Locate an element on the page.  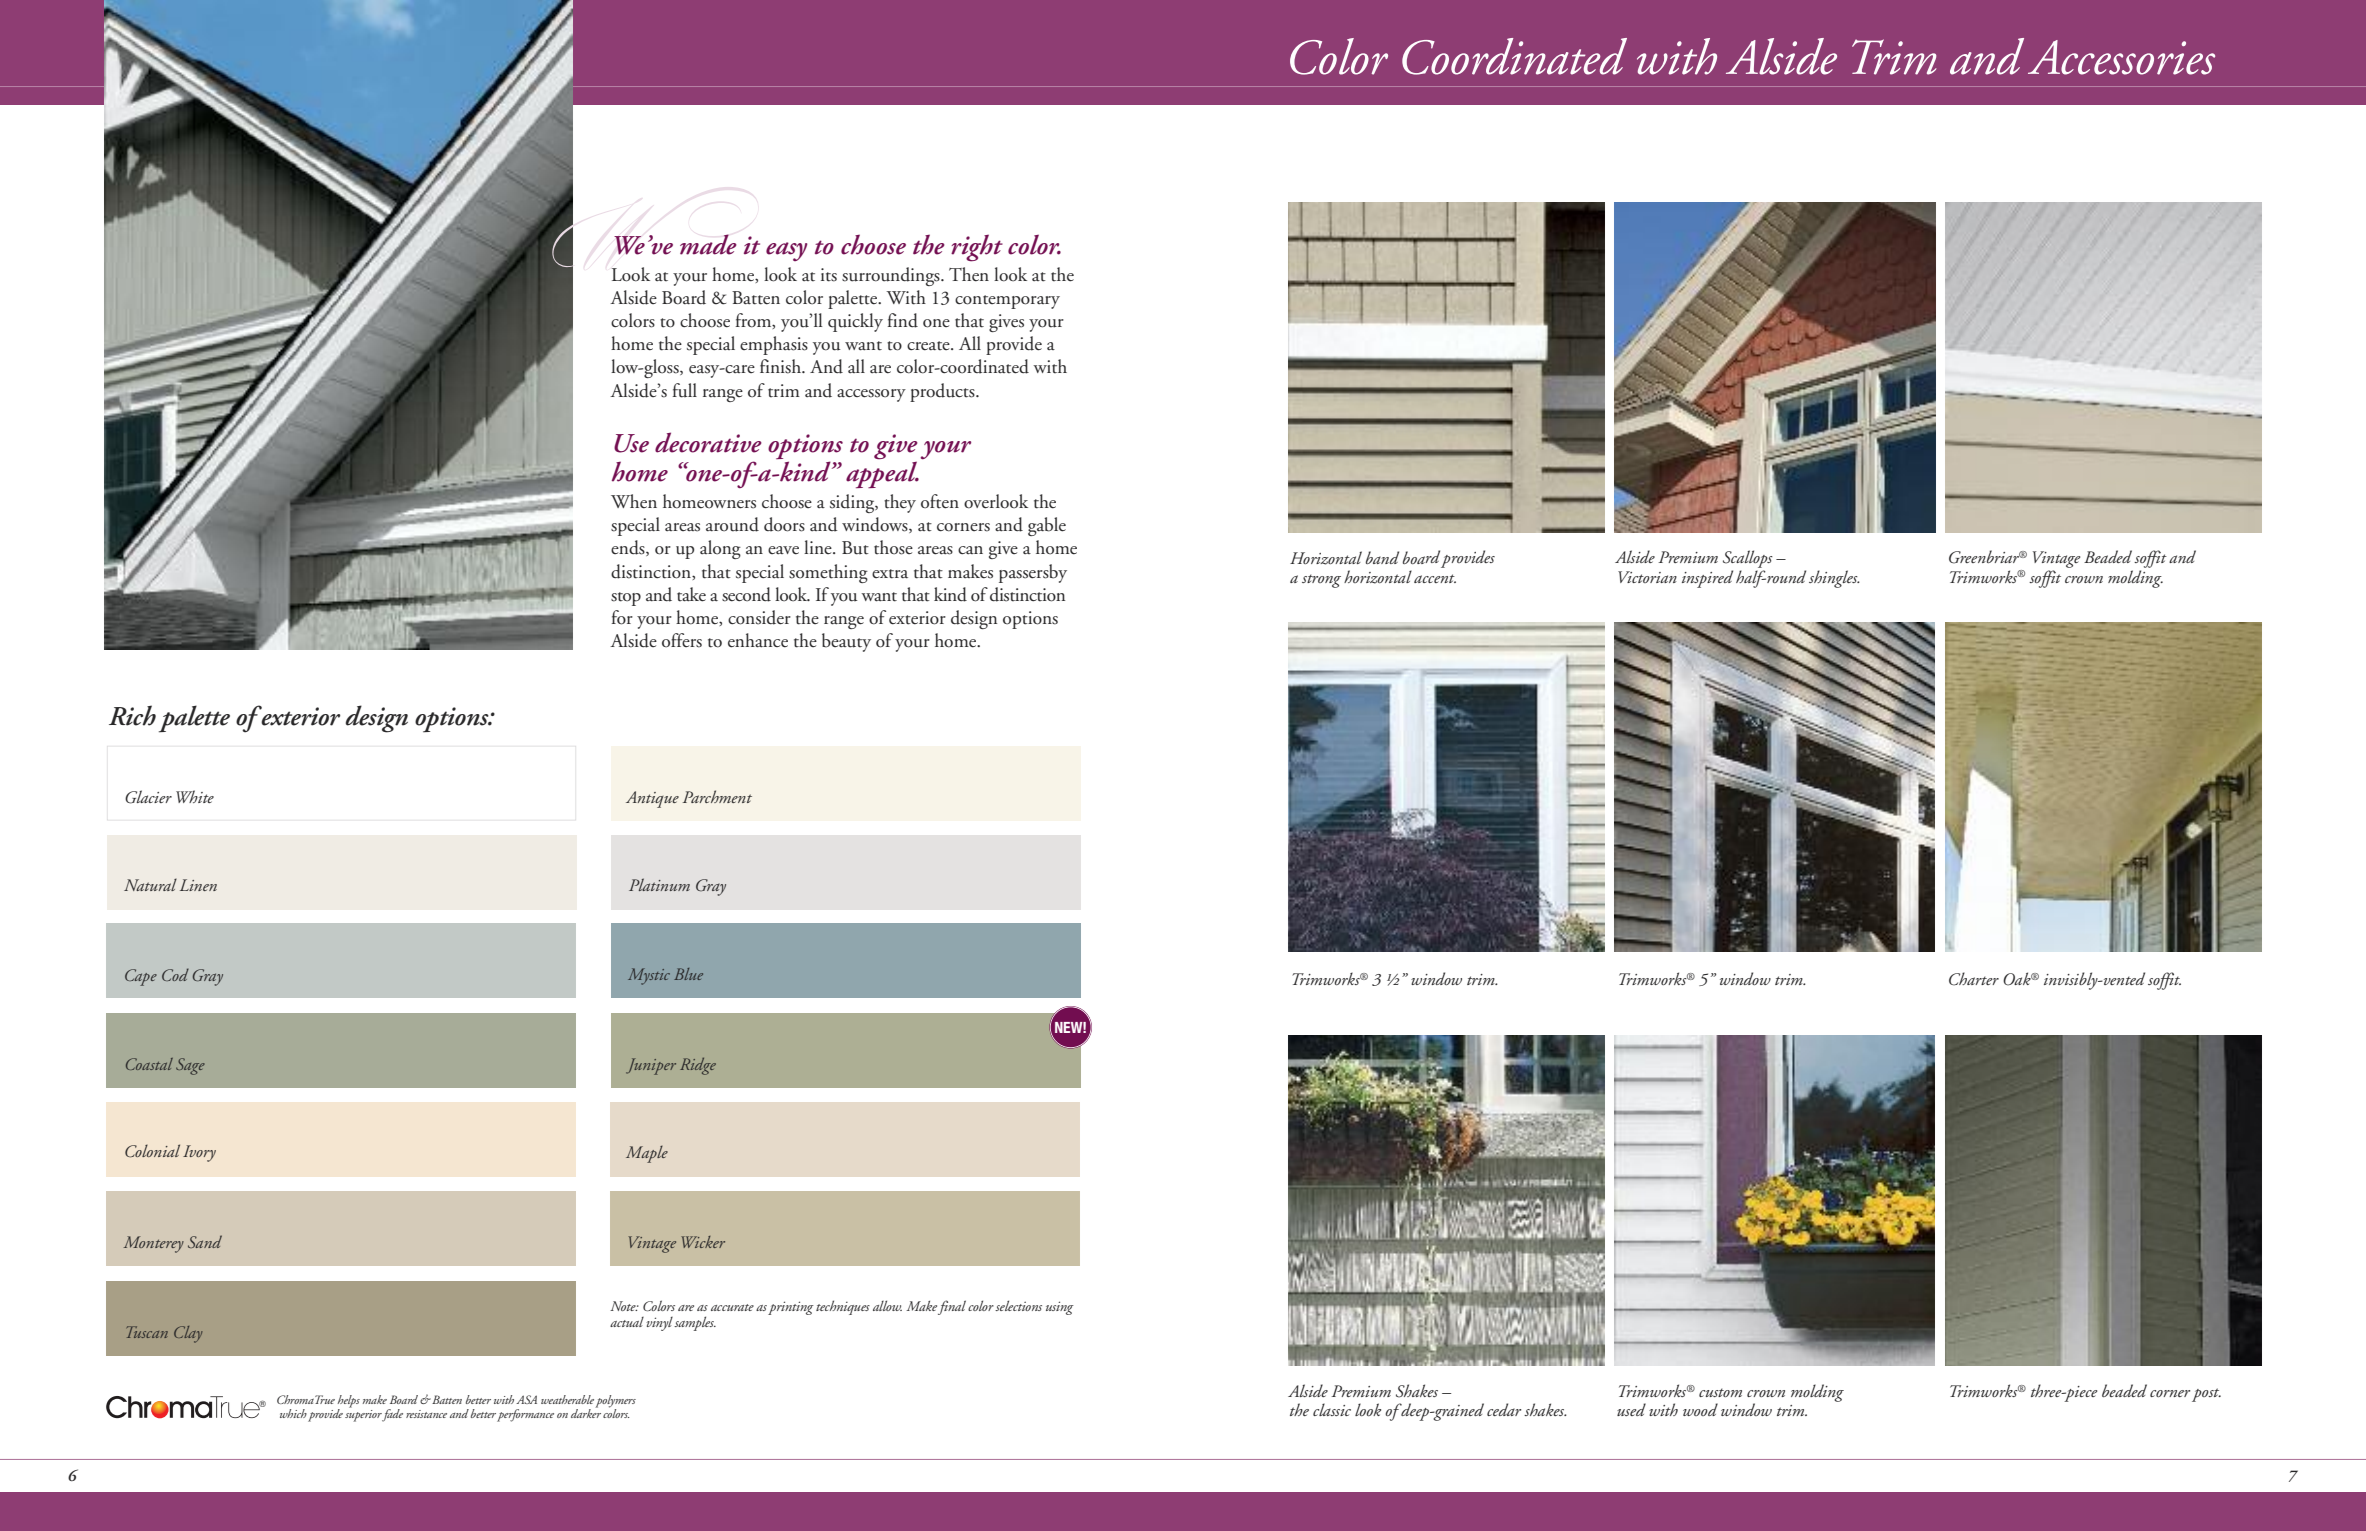
custom is located at coordinates (1720, 1392).
